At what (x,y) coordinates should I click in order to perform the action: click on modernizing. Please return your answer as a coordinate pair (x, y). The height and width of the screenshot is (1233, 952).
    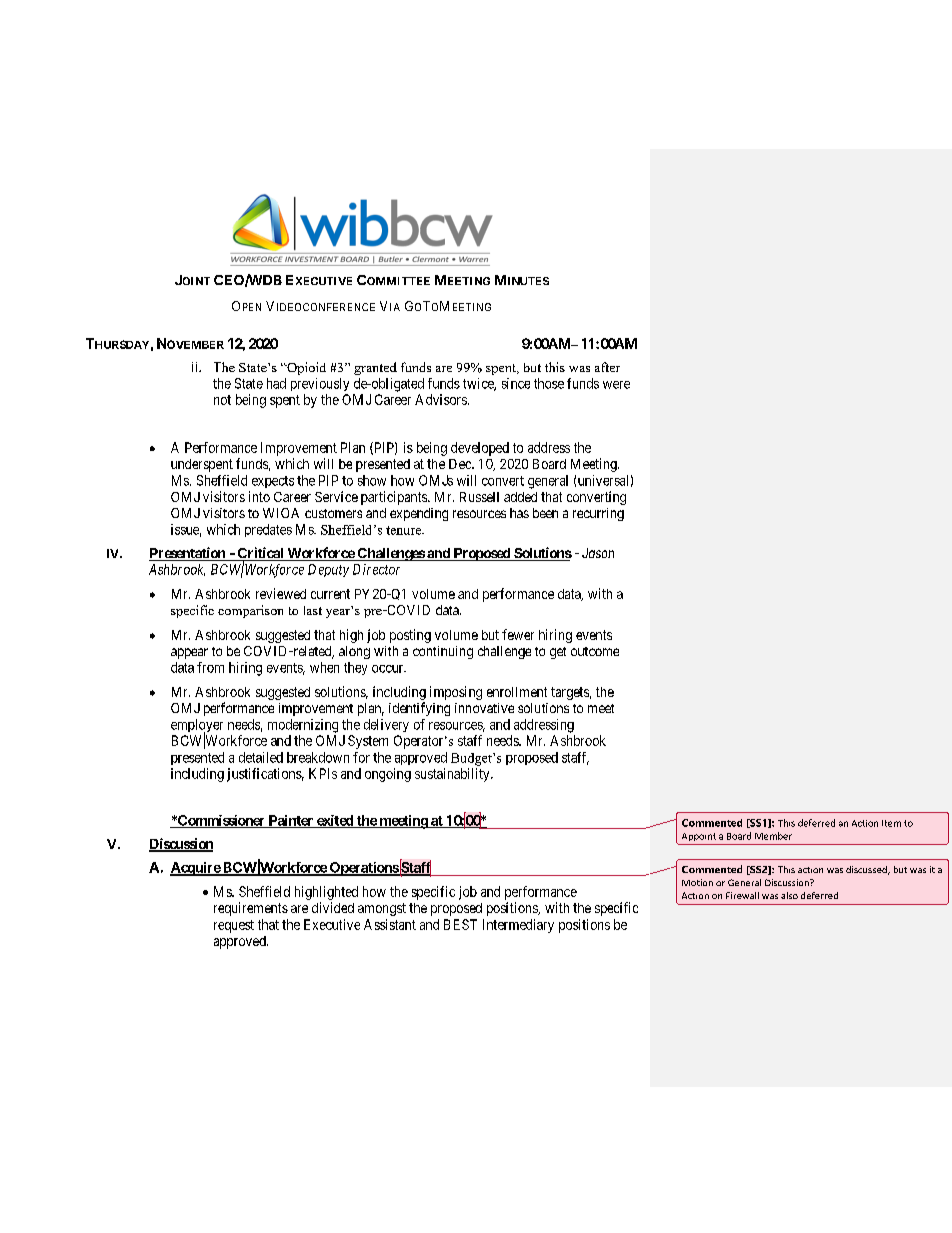
    Looking at the image, I should click on (303, 726).
